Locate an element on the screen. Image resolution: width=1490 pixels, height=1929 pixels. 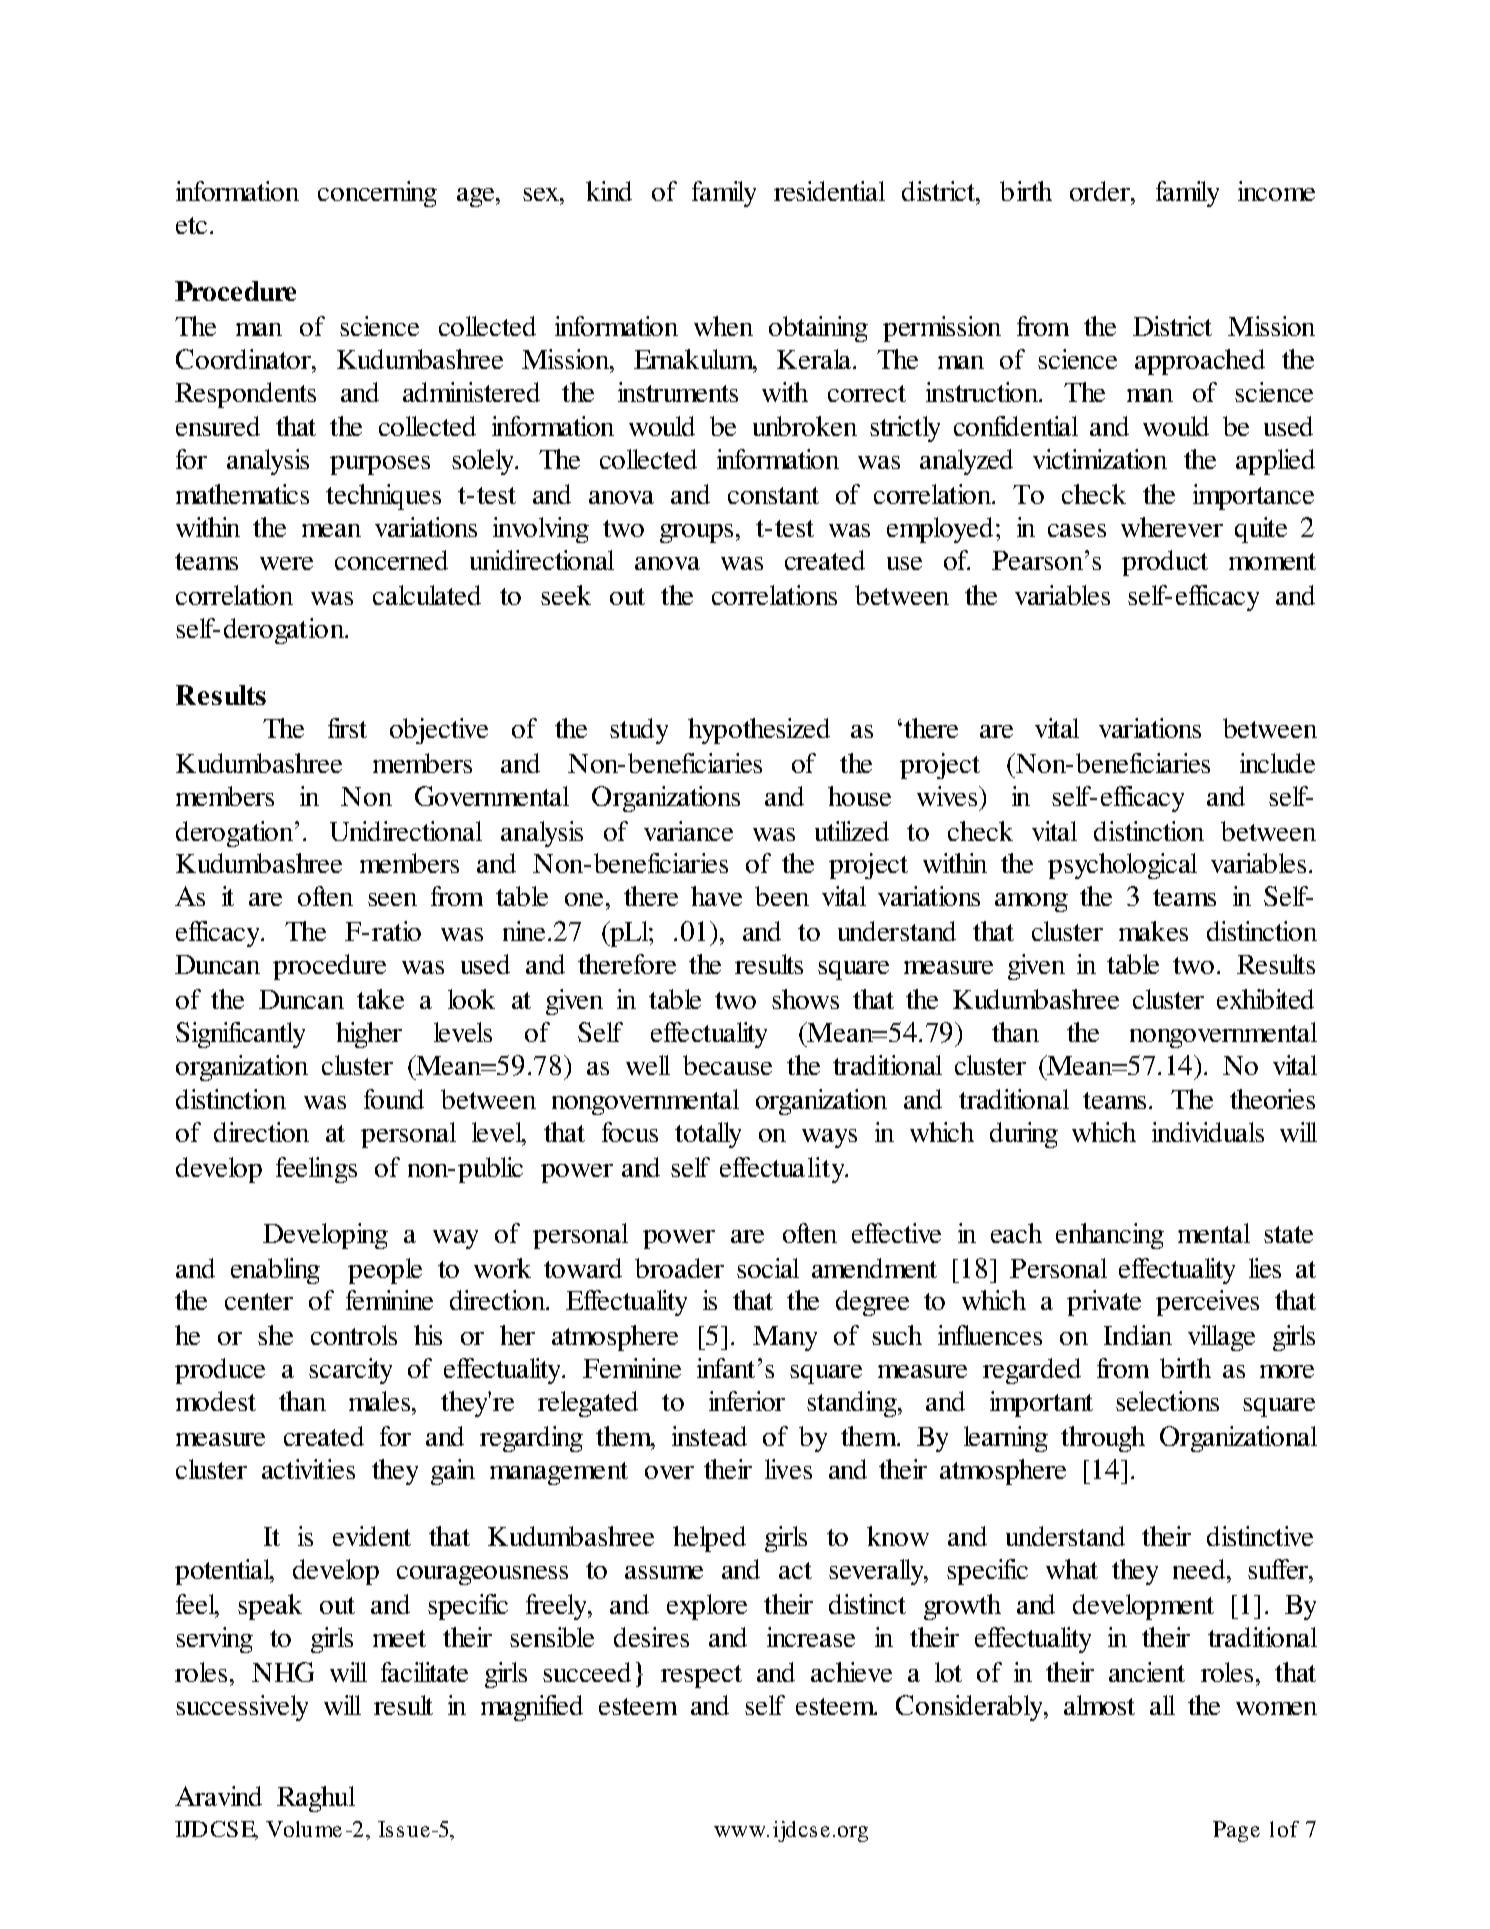
residential is located at coordinates (829, 191).
